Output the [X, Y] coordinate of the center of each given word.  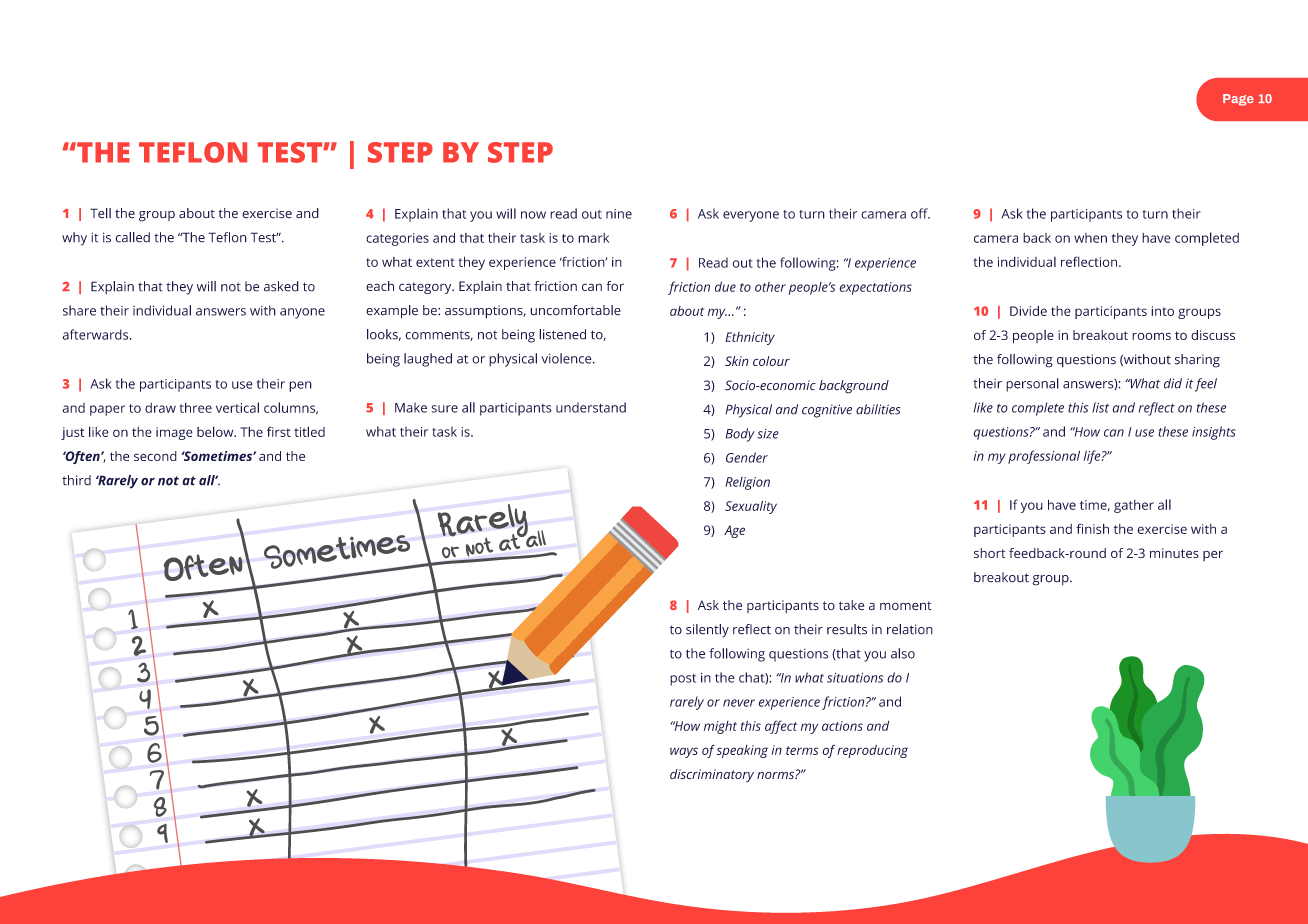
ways [684, 752]
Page [1238, 100]
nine [619, 214]
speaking [742, 751]
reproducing [872, 751]
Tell [100, 213]
